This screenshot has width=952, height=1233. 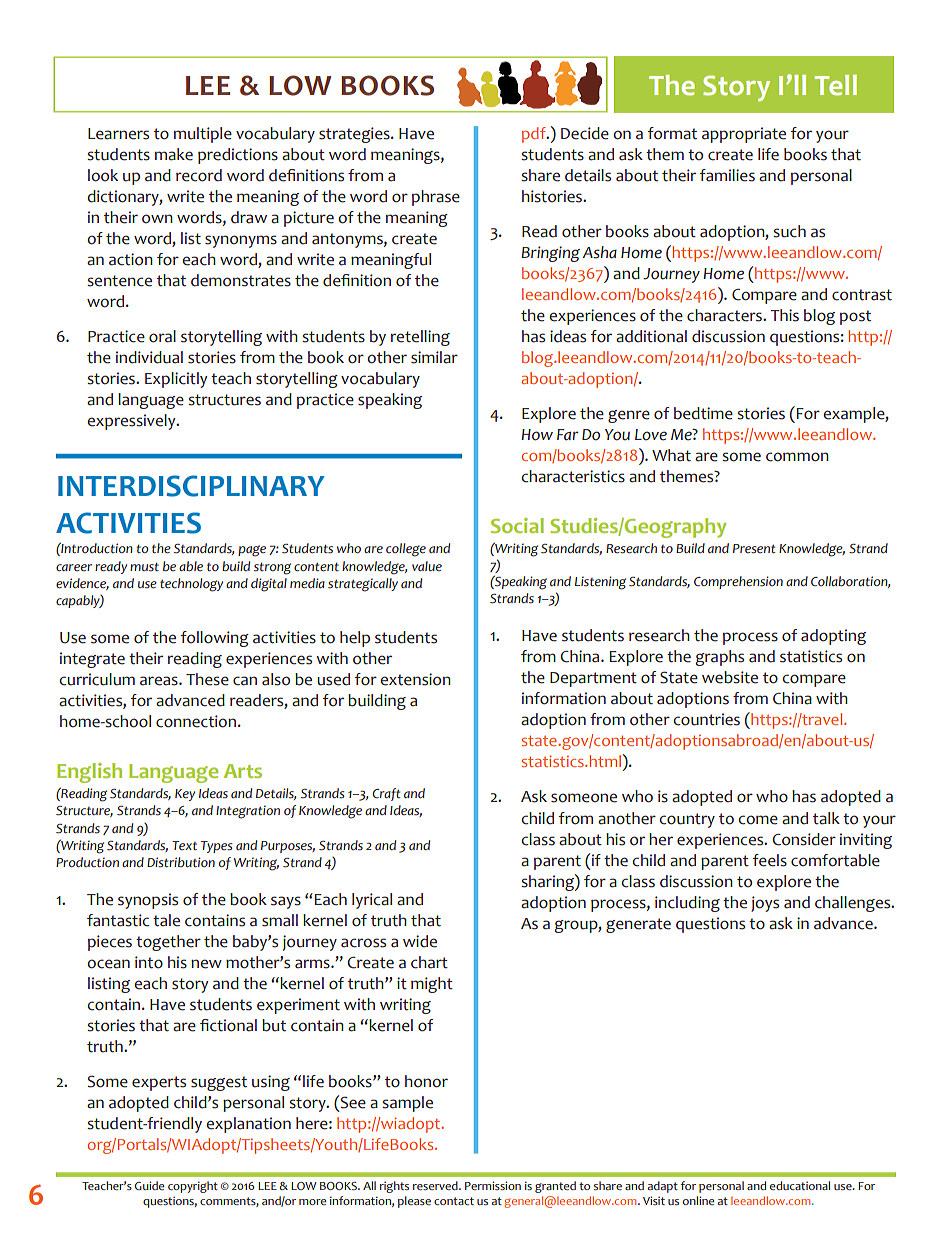 I want to click on How, so click(x=537, y=435).
